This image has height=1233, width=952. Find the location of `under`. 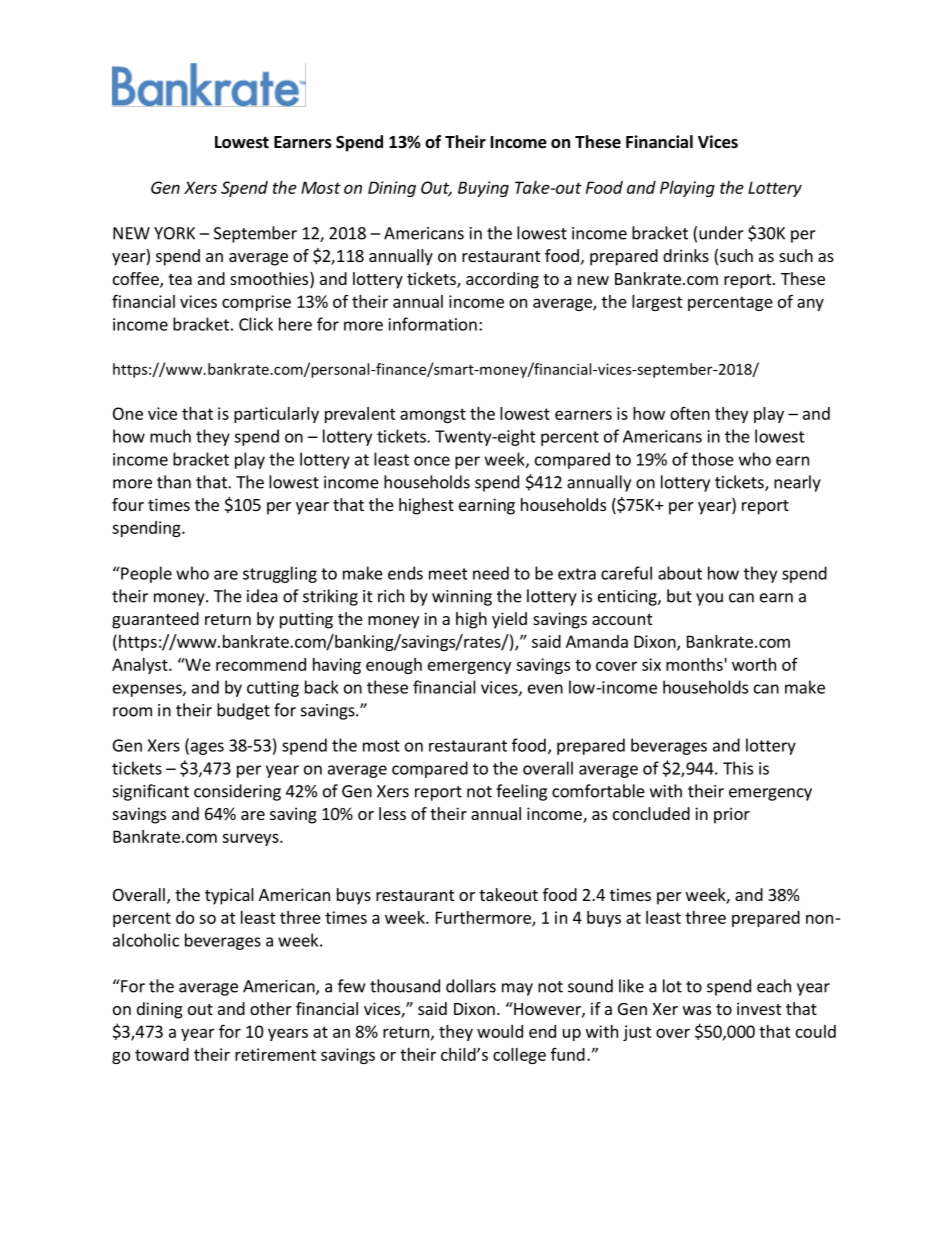

under is located at coordinates (721, 233).
